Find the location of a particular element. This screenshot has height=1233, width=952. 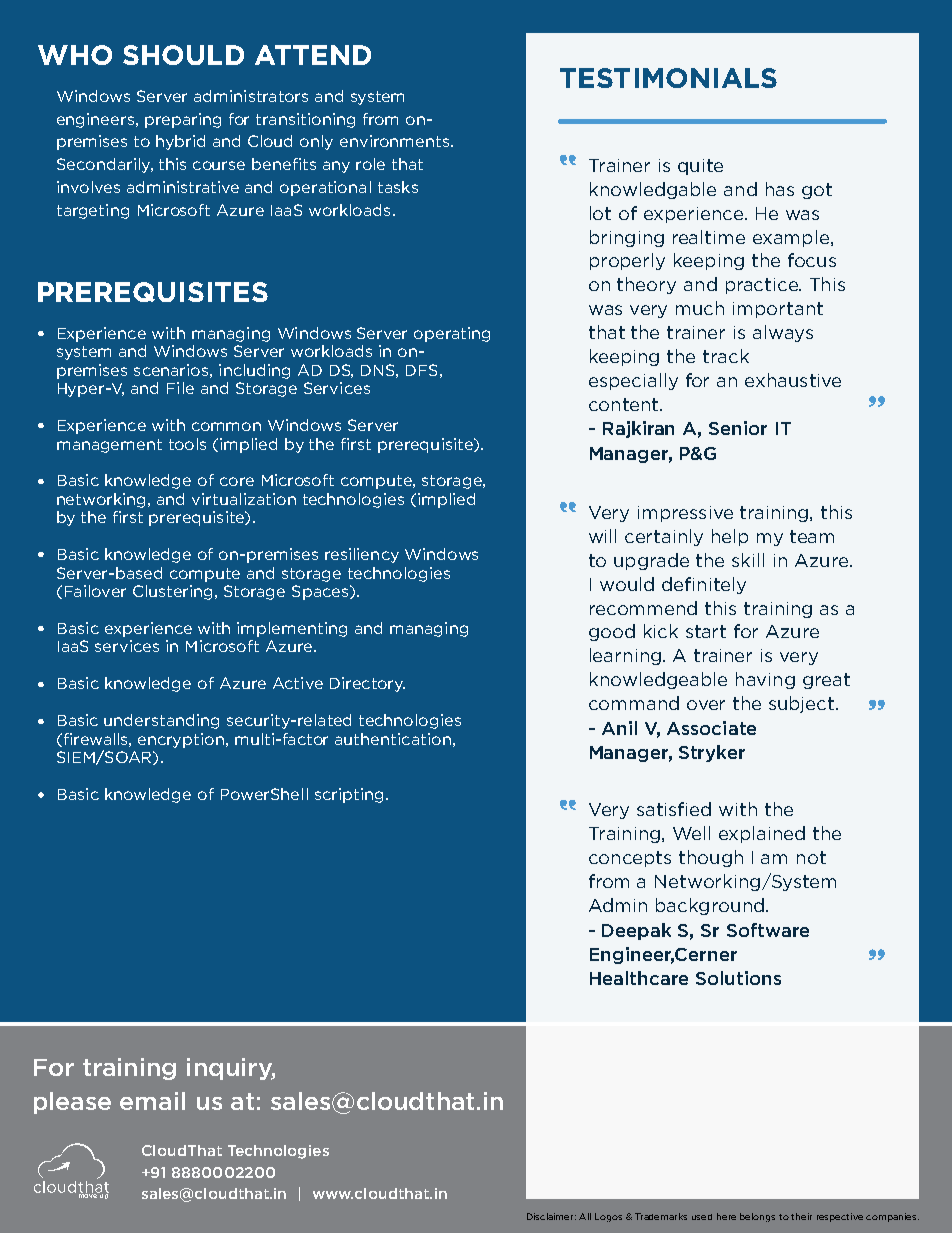

good is located at coordinates (612, 632).
